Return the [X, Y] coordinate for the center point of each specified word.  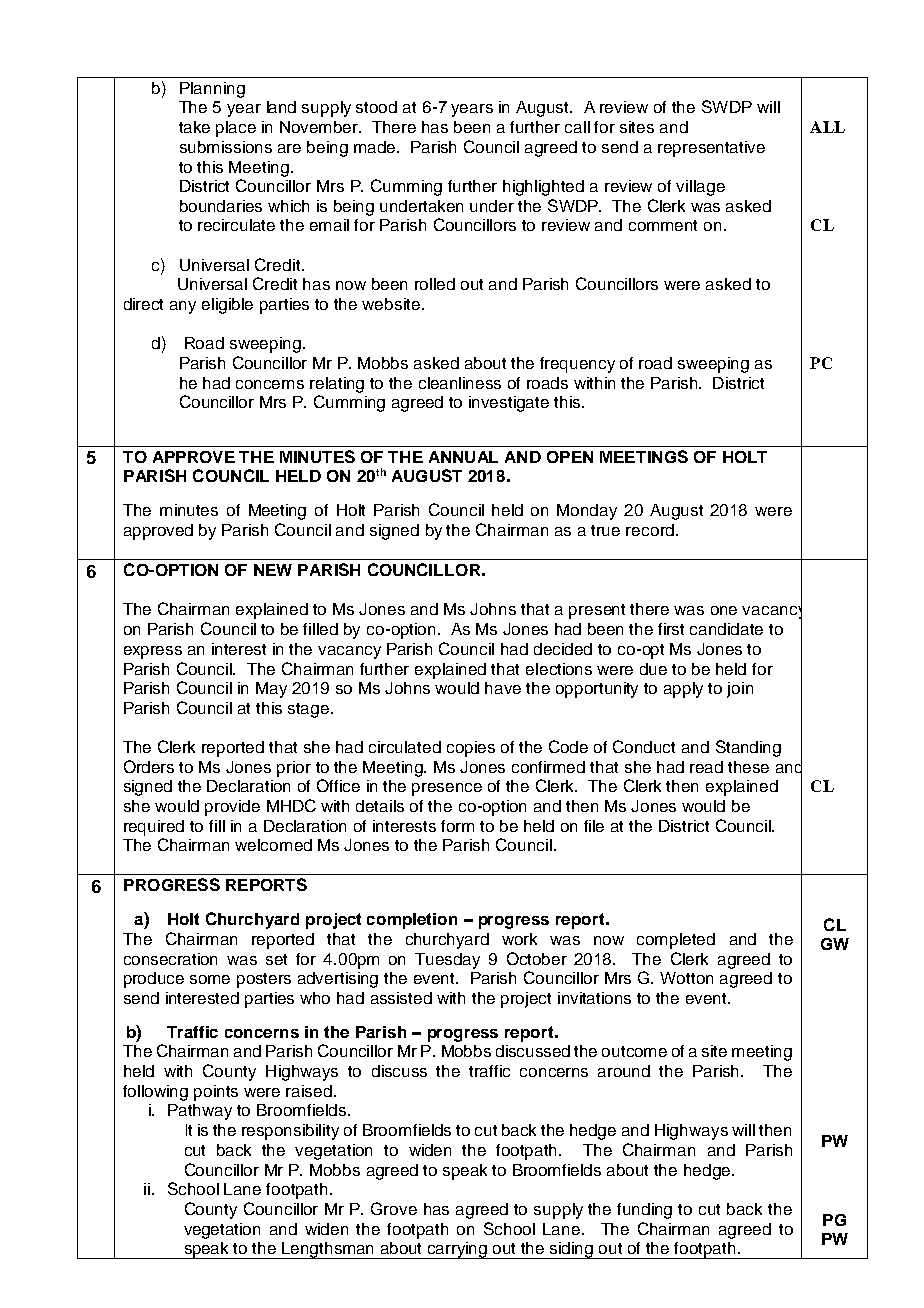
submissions [226, 147]
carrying [458, 1250]
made [376, 147]
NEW [273, 570]
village [700, 188]
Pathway [200, 1112]
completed [676, 941]
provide [232, 808]
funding [644, 1211]
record [650, 530]
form [457, 826]
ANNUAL [463, 457]
